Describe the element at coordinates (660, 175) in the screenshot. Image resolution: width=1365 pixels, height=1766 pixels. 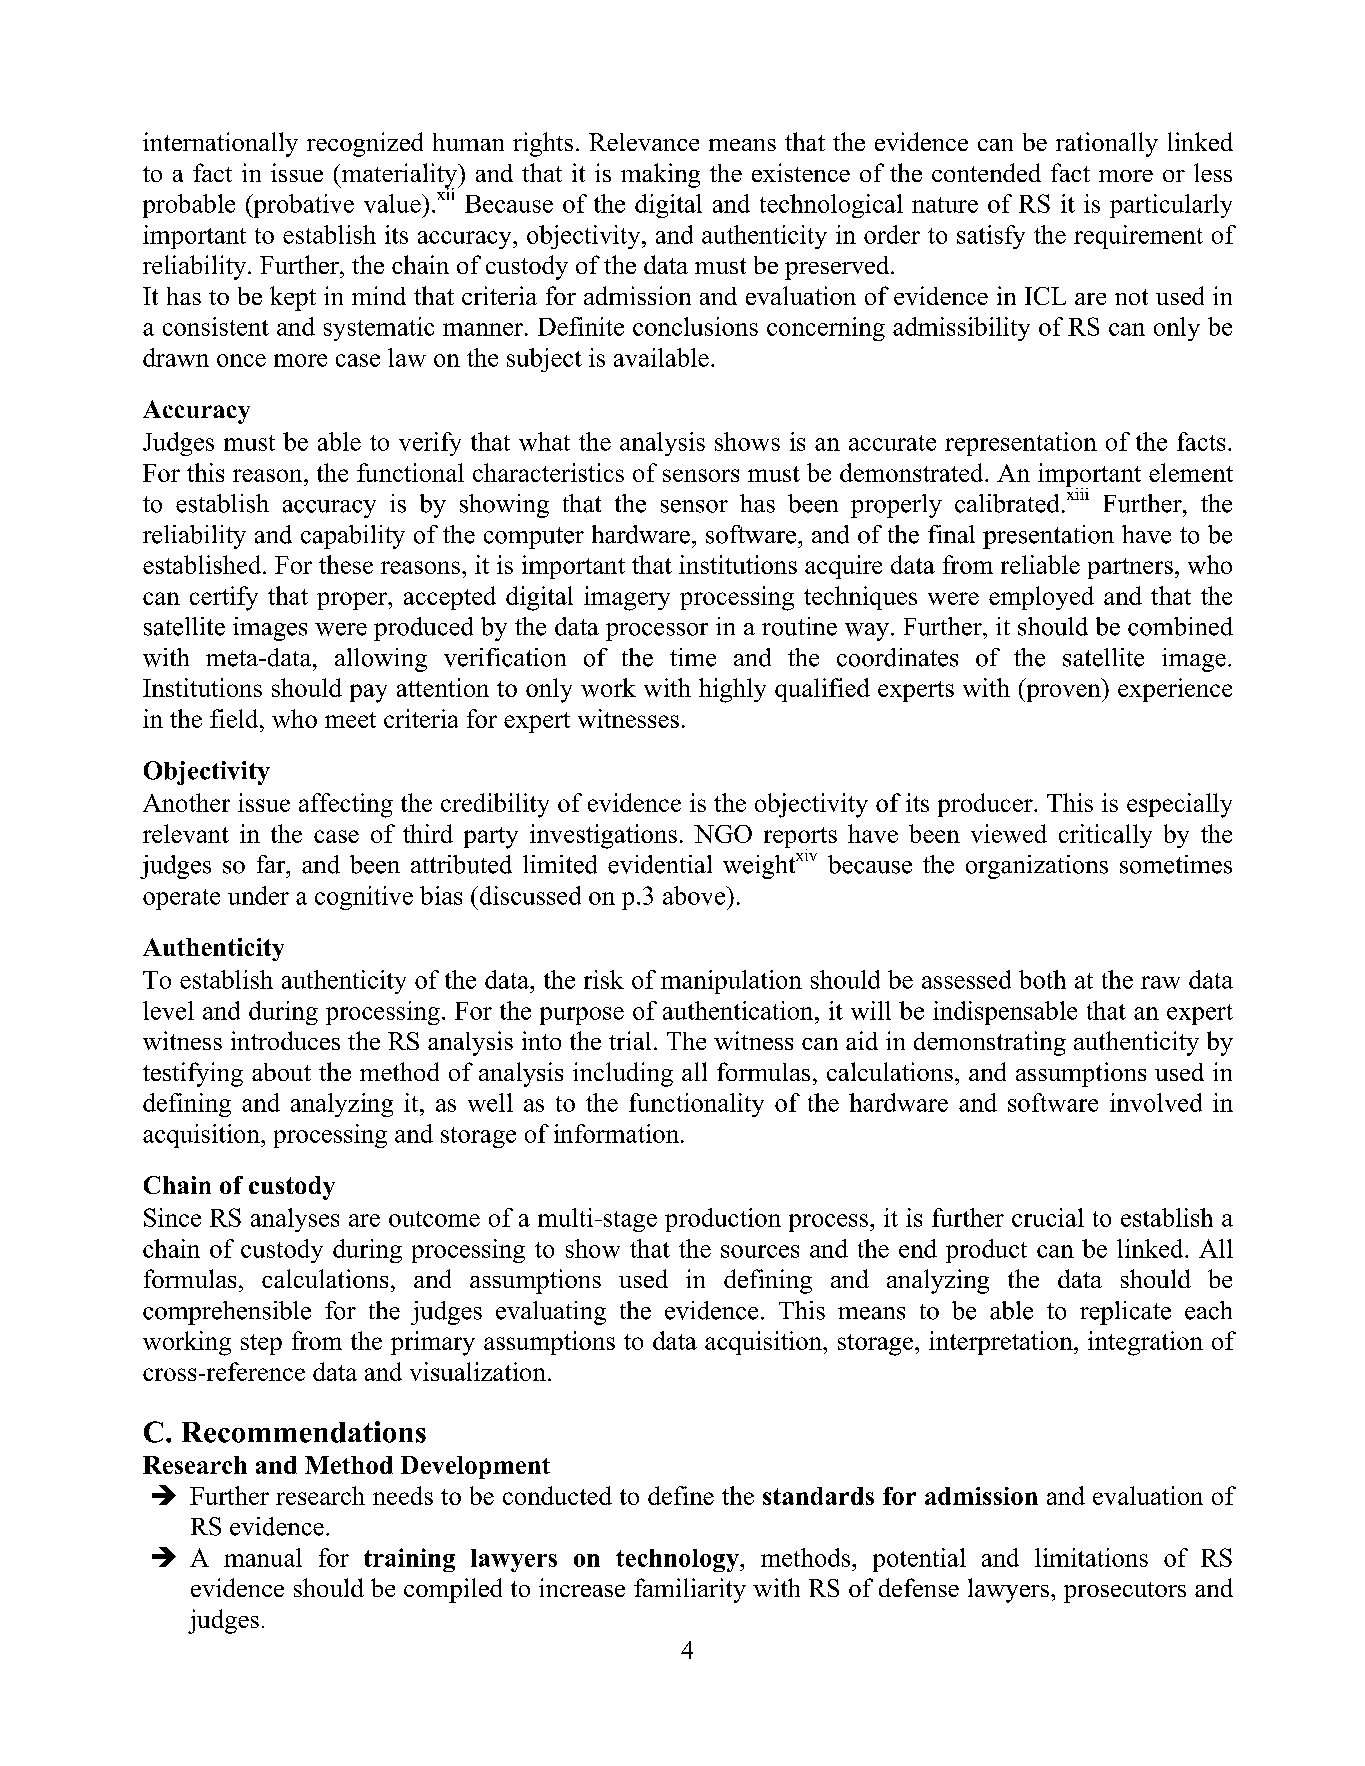
I see `making` at that location.
